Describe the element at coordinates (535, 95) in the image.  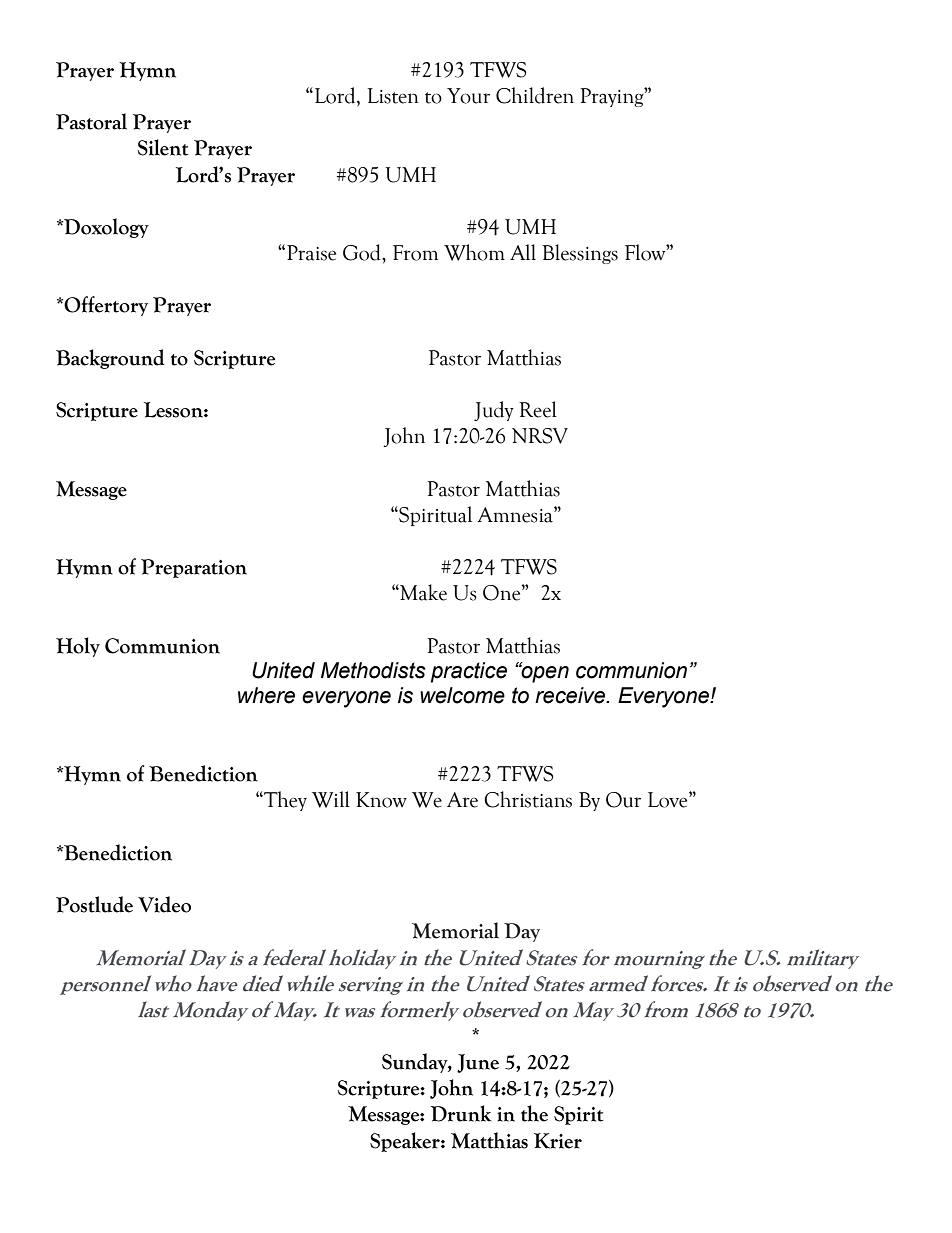
I see `Children` at that location.
